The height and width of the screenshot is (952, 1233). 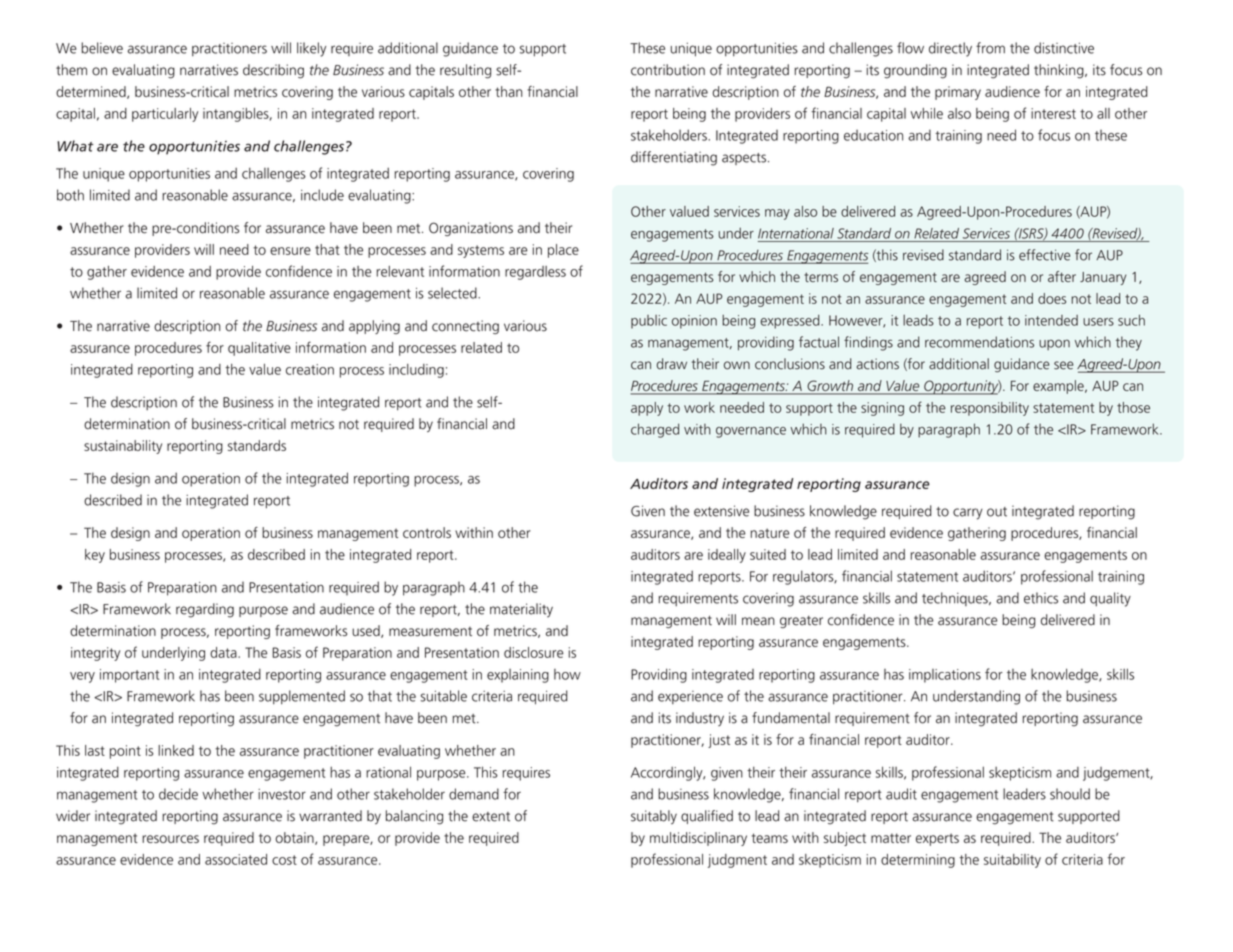 What do you see at coordinates (123, 447) in the screenshot?
I see `sustainability` at bounding box center [123, 447].
